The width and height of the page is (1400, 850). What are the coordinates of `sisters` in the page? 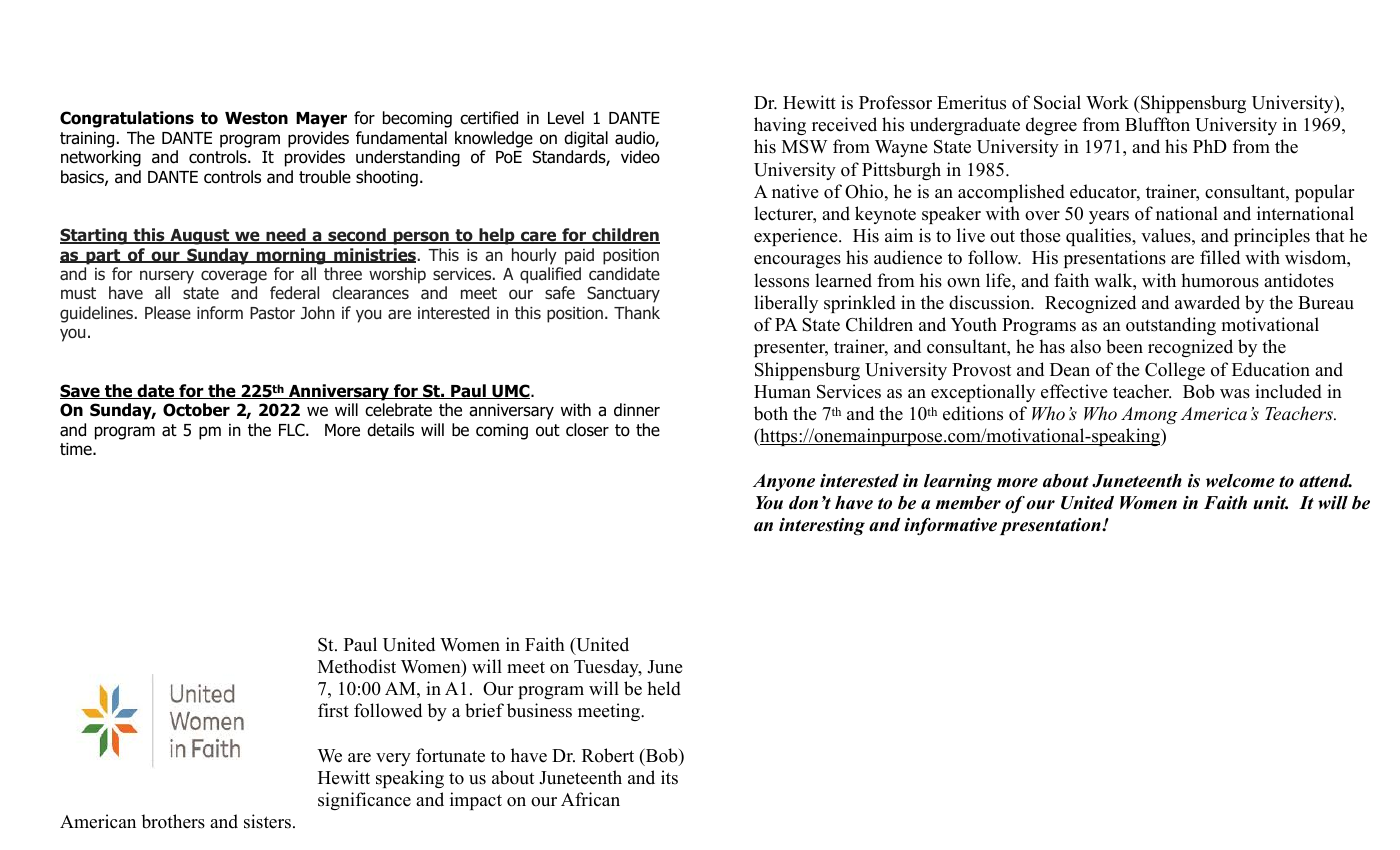 It's located at (267, 821).
